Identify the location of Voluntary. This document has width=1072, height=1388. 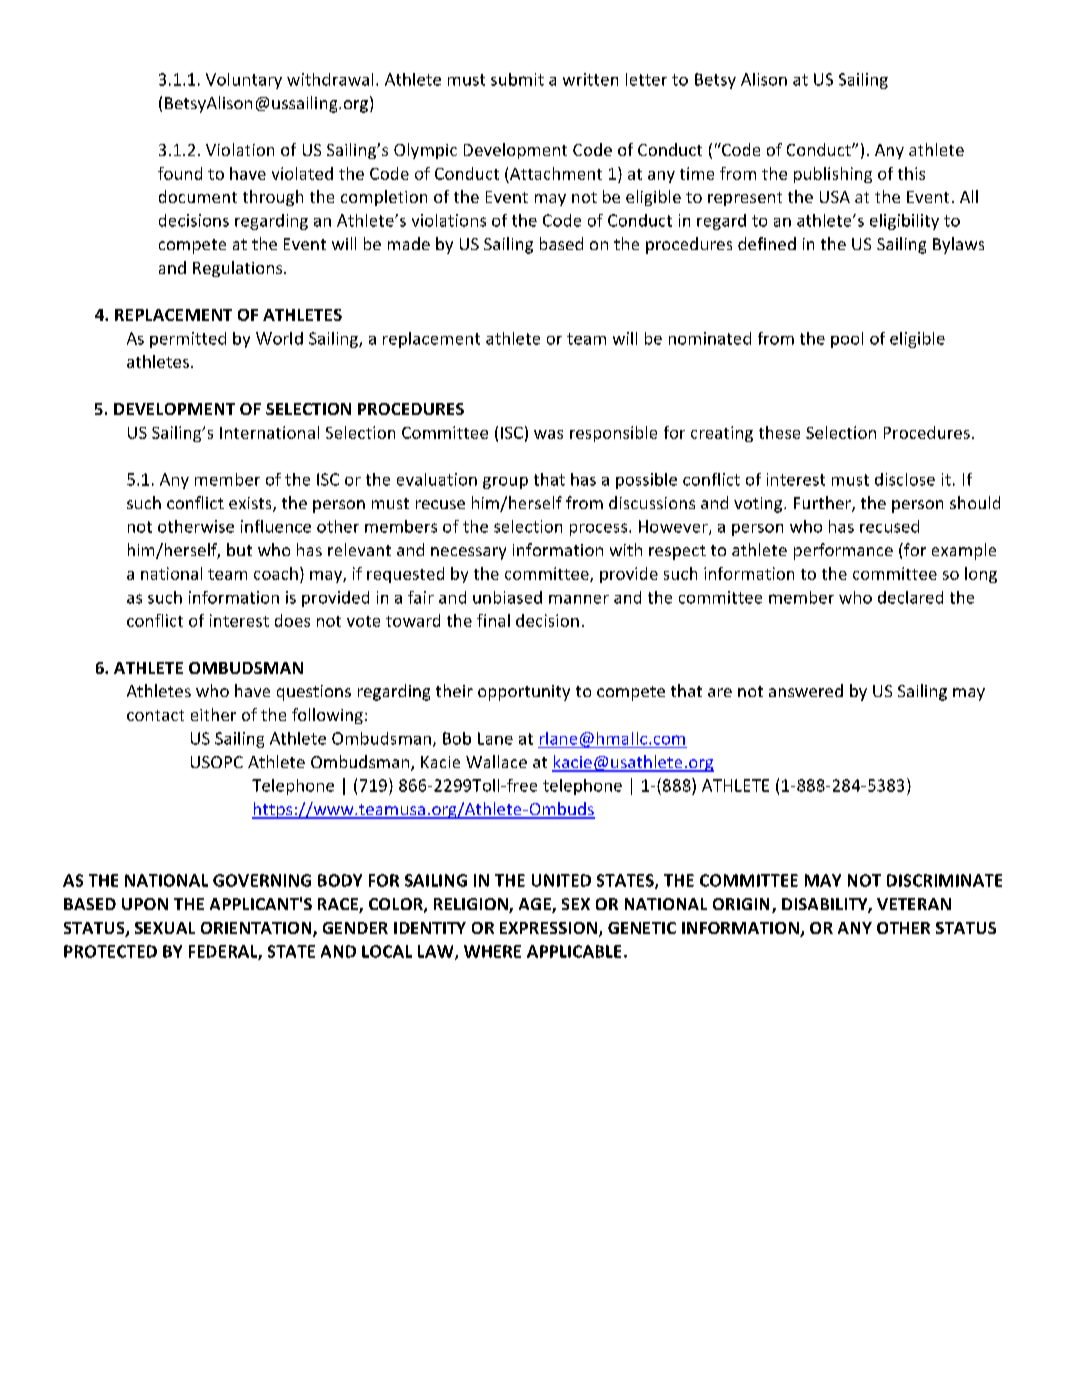
(244, 81).
